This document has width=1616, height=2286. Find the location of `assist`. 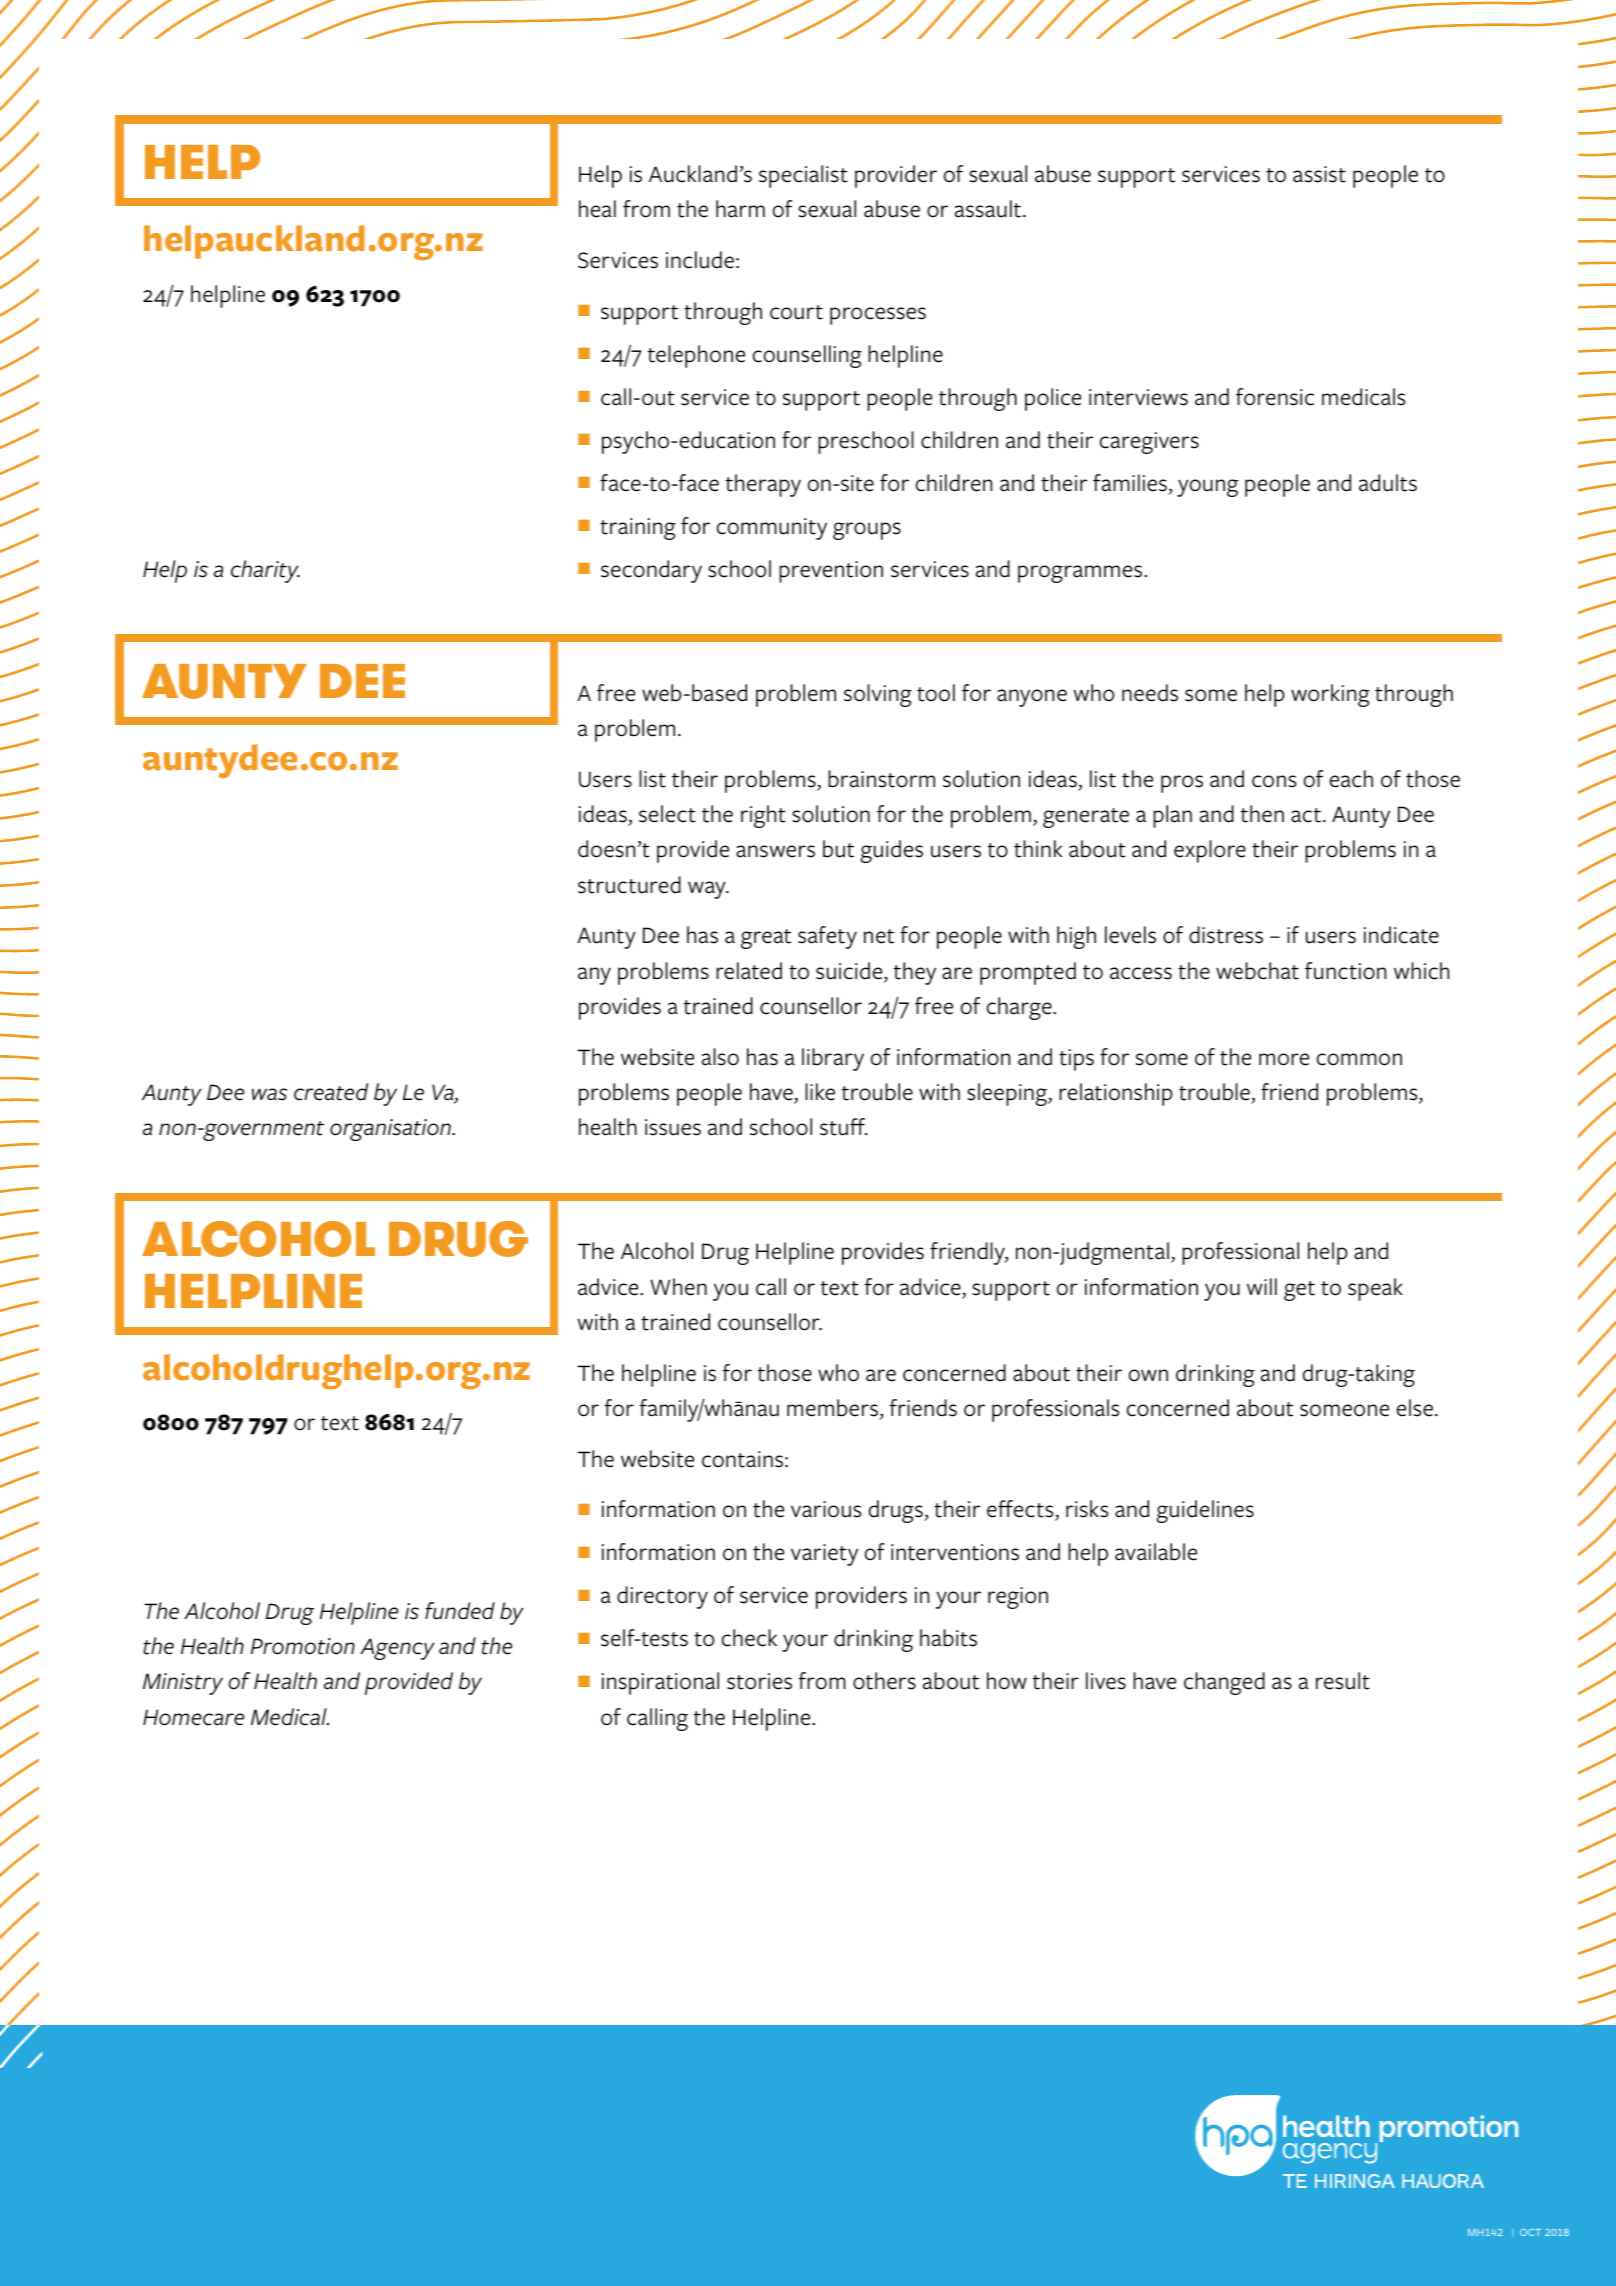

assist is located at coordinates (1319, 174).
